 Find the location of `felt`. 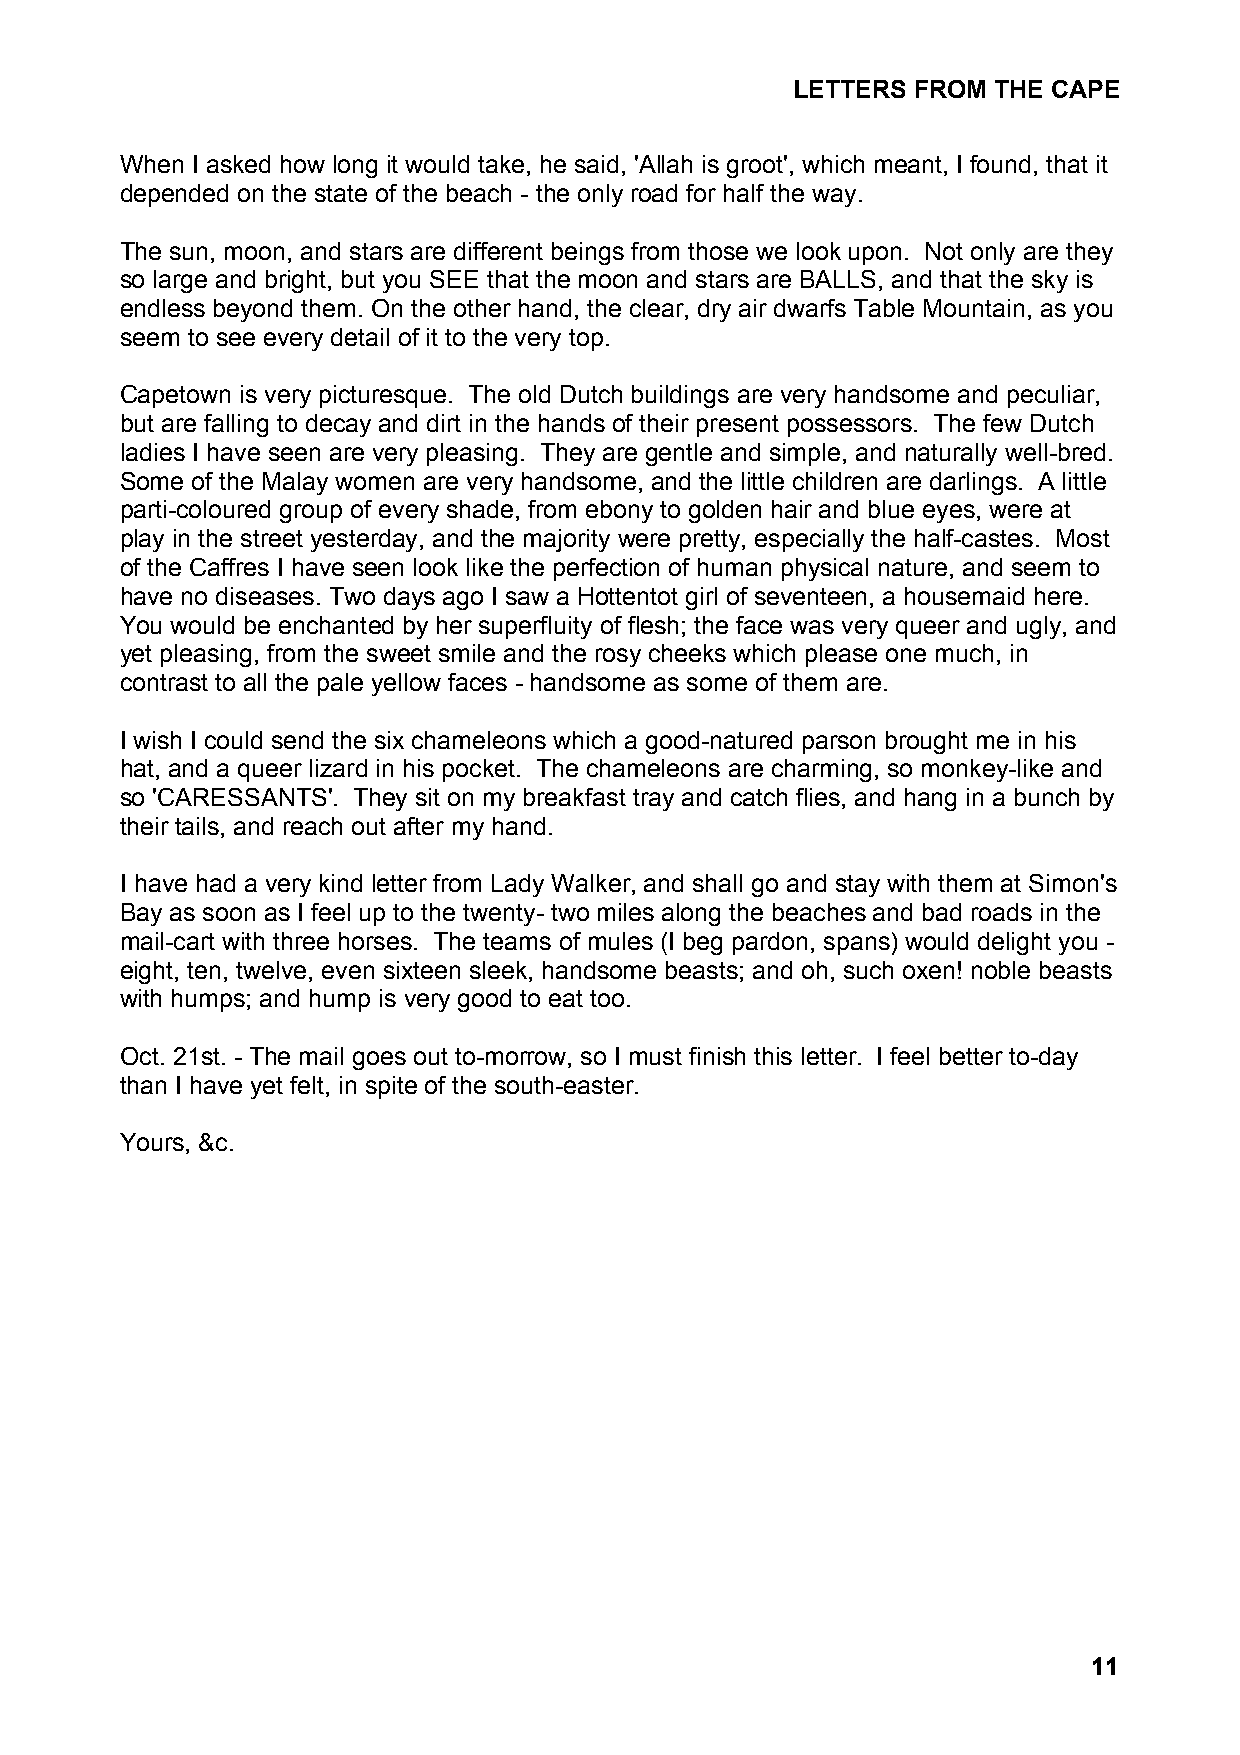

felt is located at coordinates (308, 1086).
